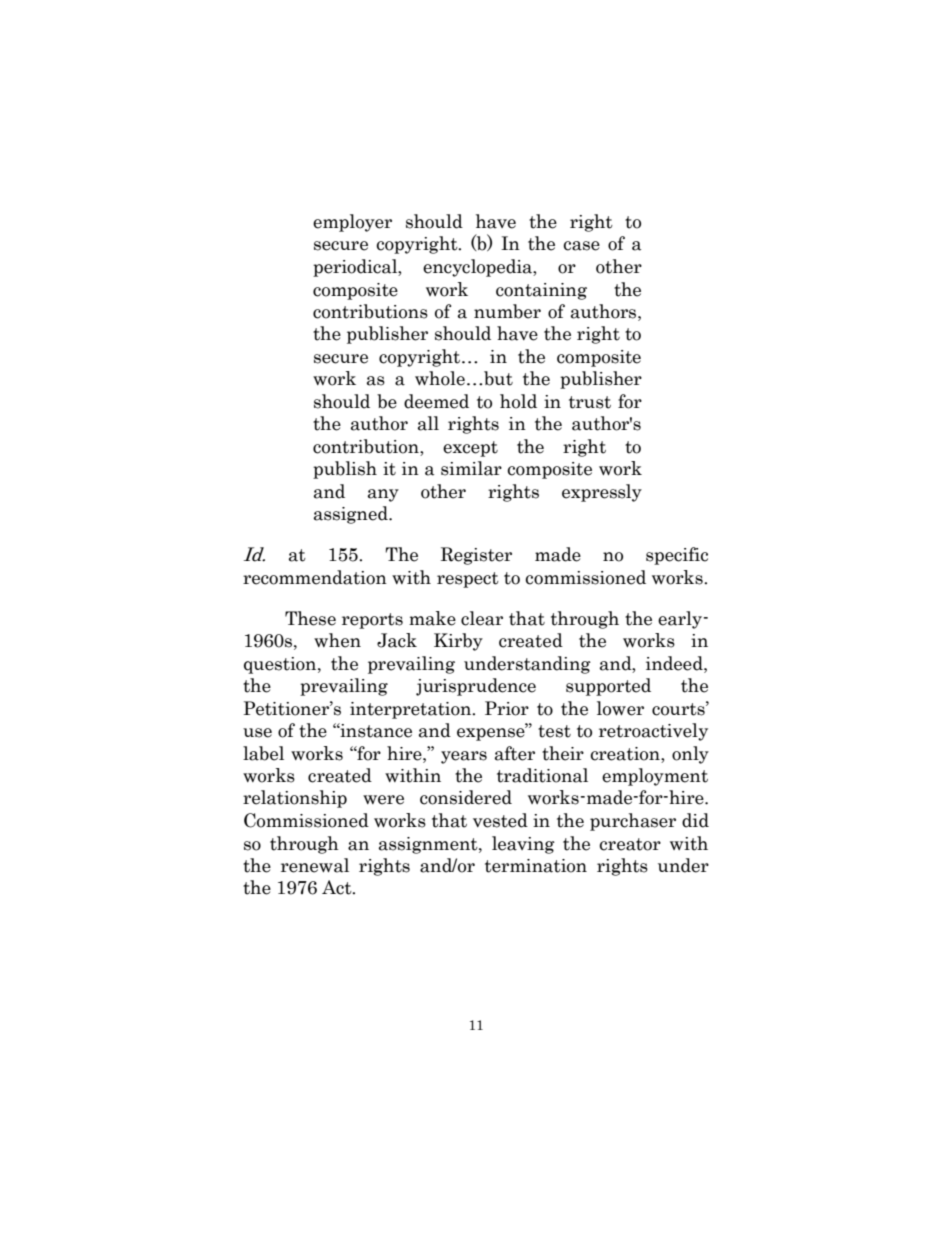  What do you see at coordinates (541, 291) in the page?
I see `containing` at bounding box center [541, 291].
